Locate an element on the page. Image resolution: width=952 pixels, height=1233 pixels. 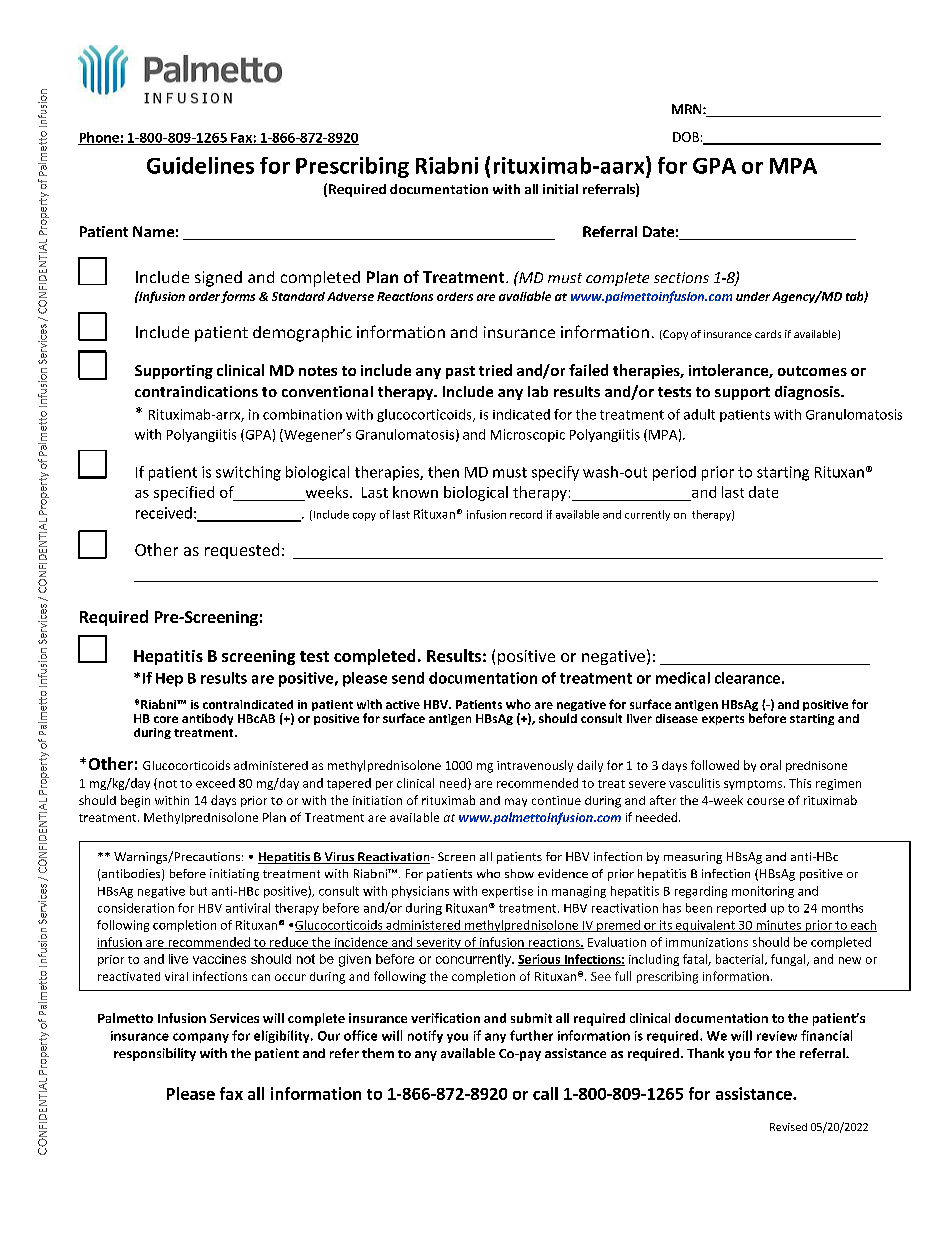
record is located at coordinates (526, 514).
